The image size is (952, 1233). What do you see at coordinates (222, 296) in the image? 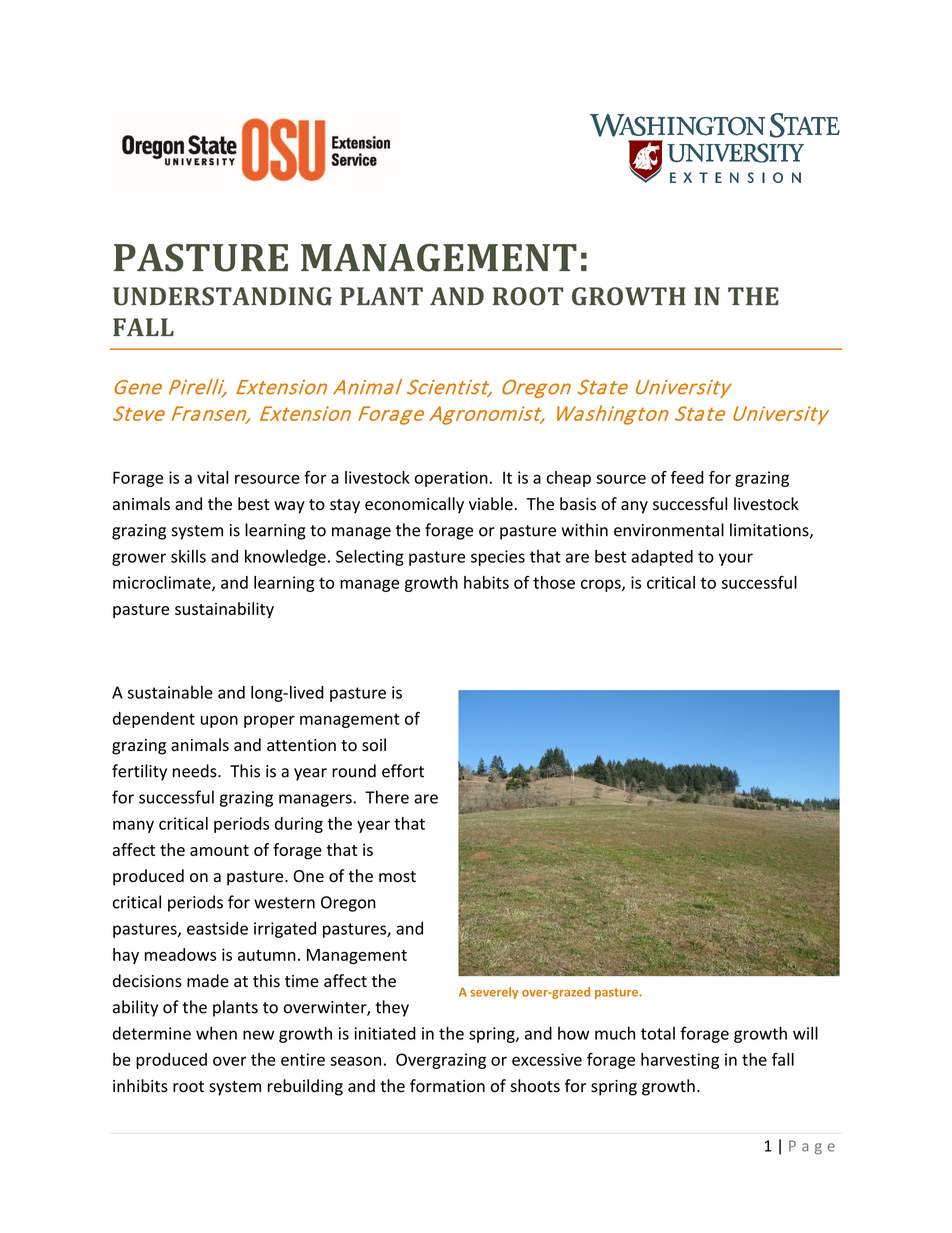
I see `UNDERSTANDING` at bounding box center [222, 296].
